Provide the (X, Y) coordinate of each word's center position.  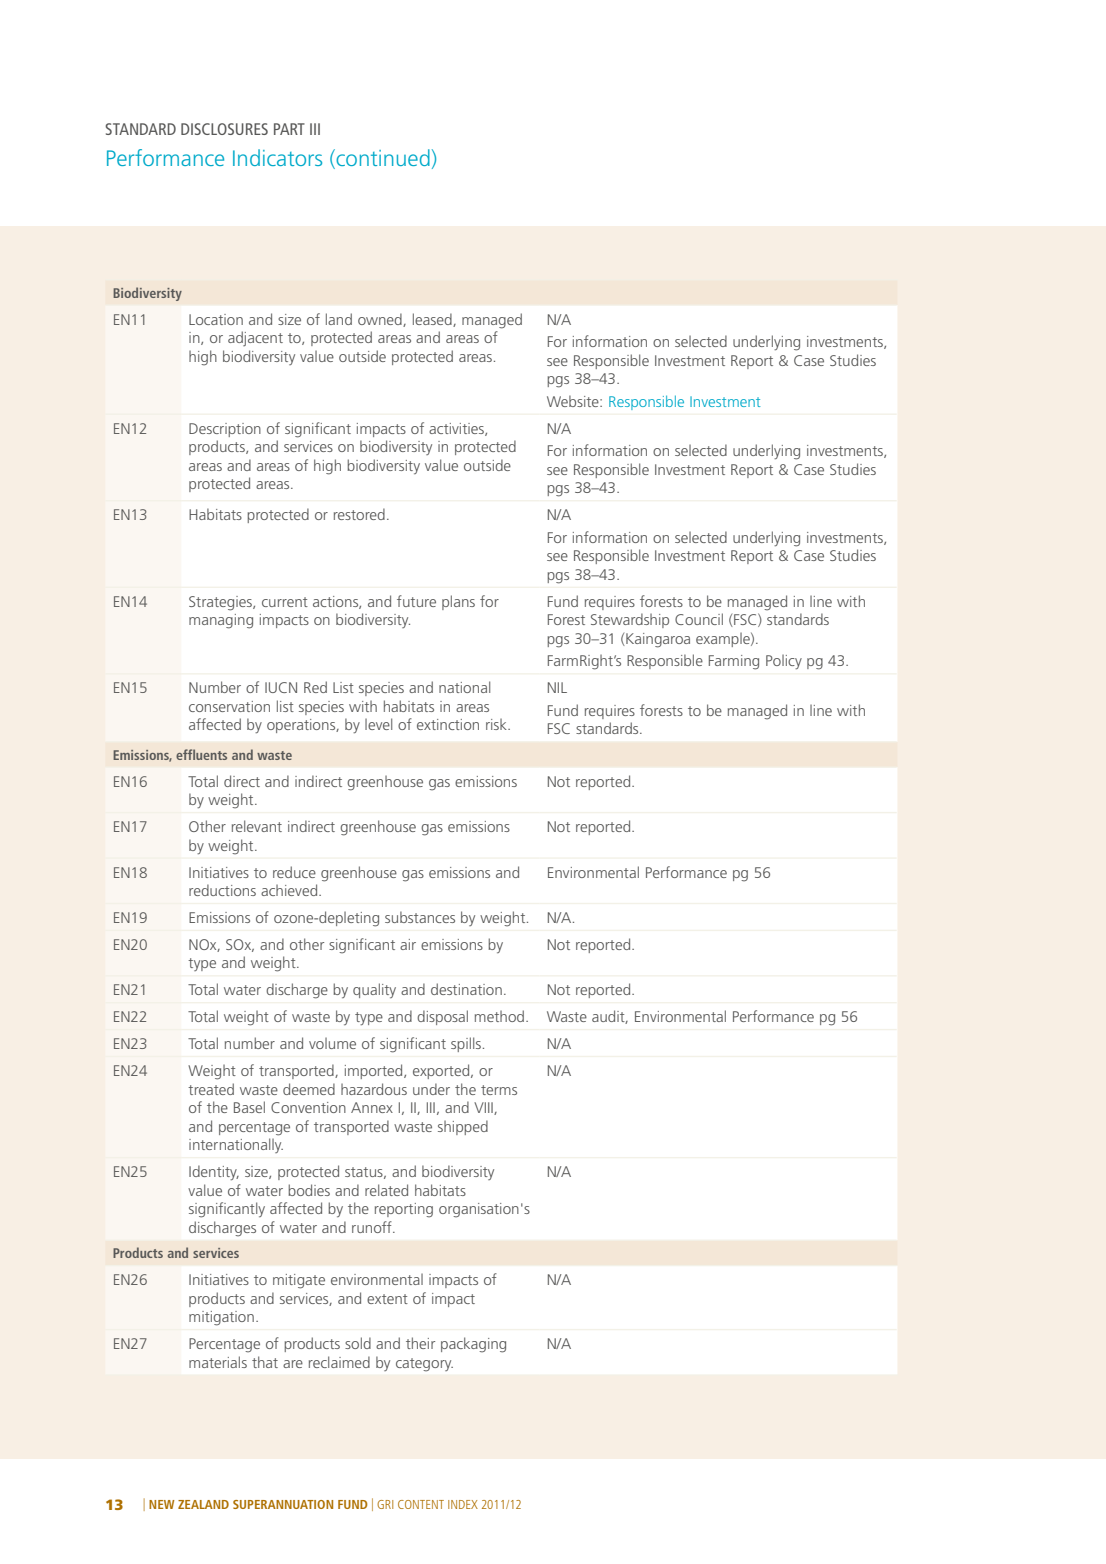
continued (382, 159)
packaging (473, 1345)
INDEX (463, 1504)
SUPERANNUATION (283, 1504)
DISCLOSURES (224, 129)
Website (574, 401)
